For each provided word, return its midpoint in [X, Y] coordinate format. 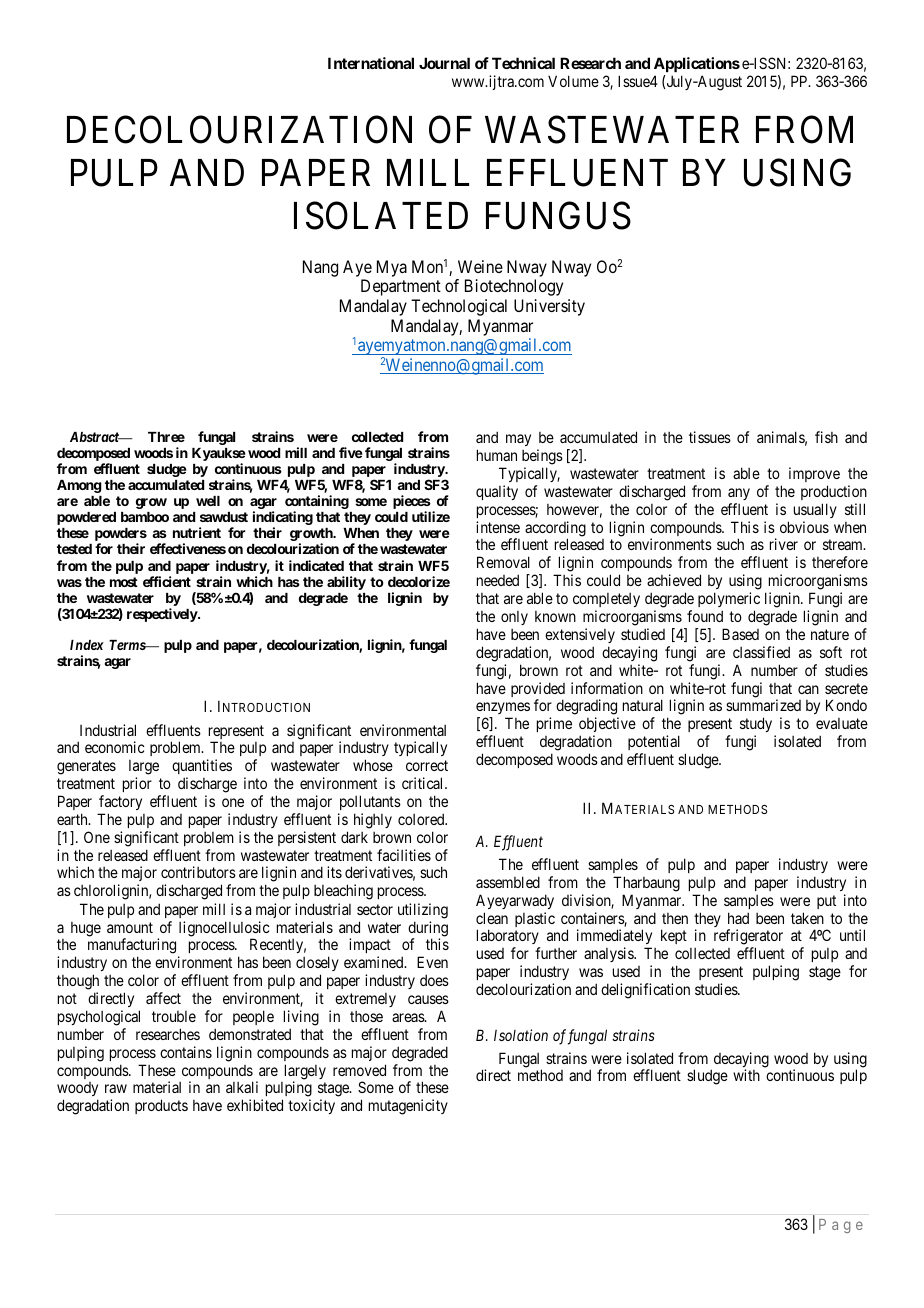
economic [115, 747]
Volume [573, 81]
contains [186, 1052]
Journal [444, 63]
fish [826, 437]
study [756, 724]
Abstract [95, 437]
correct [427, 765]
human [497, 455]
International [371, 63]
